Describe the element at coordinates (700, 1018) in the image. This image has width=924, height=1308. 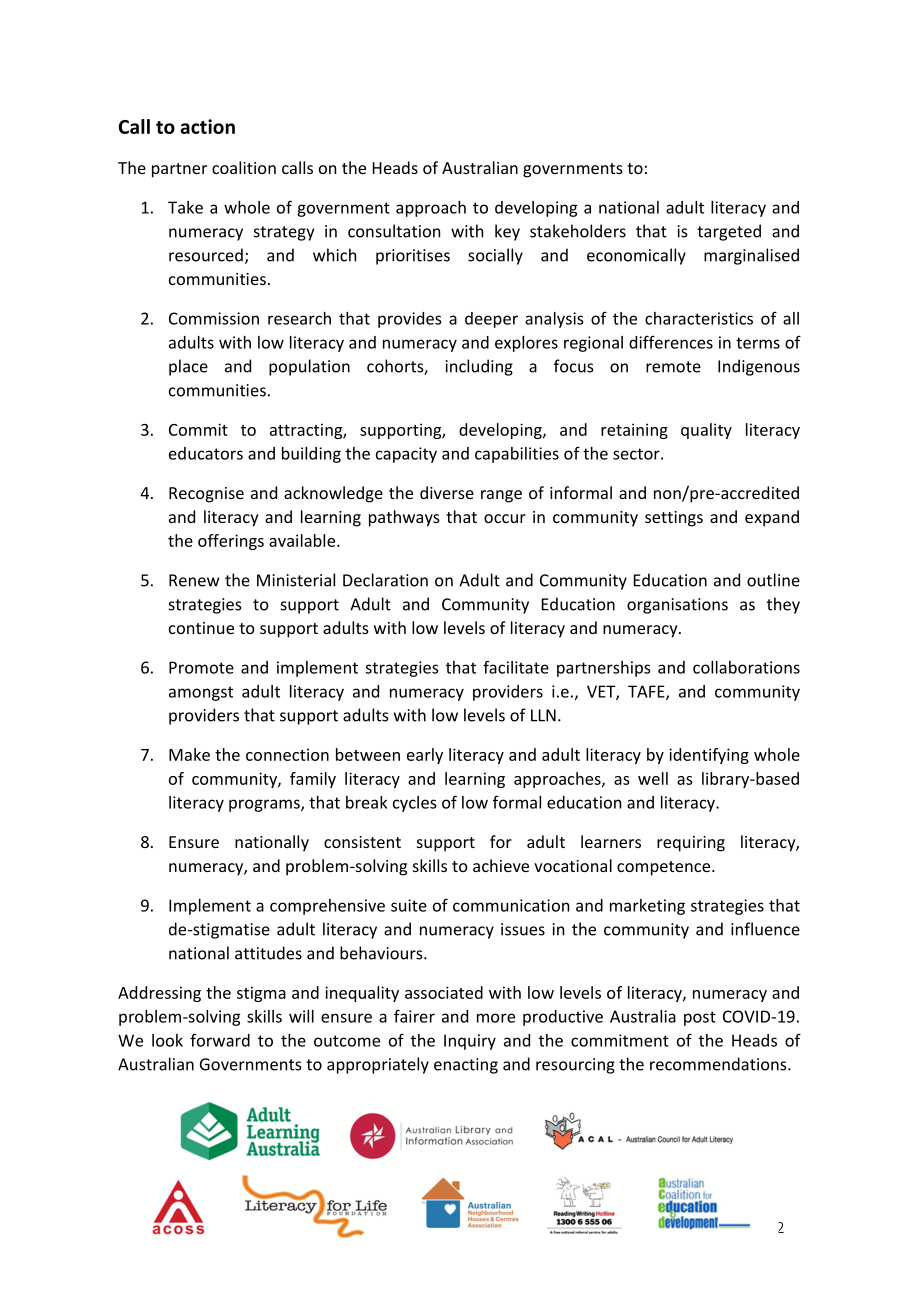
I see `post` at that location.
